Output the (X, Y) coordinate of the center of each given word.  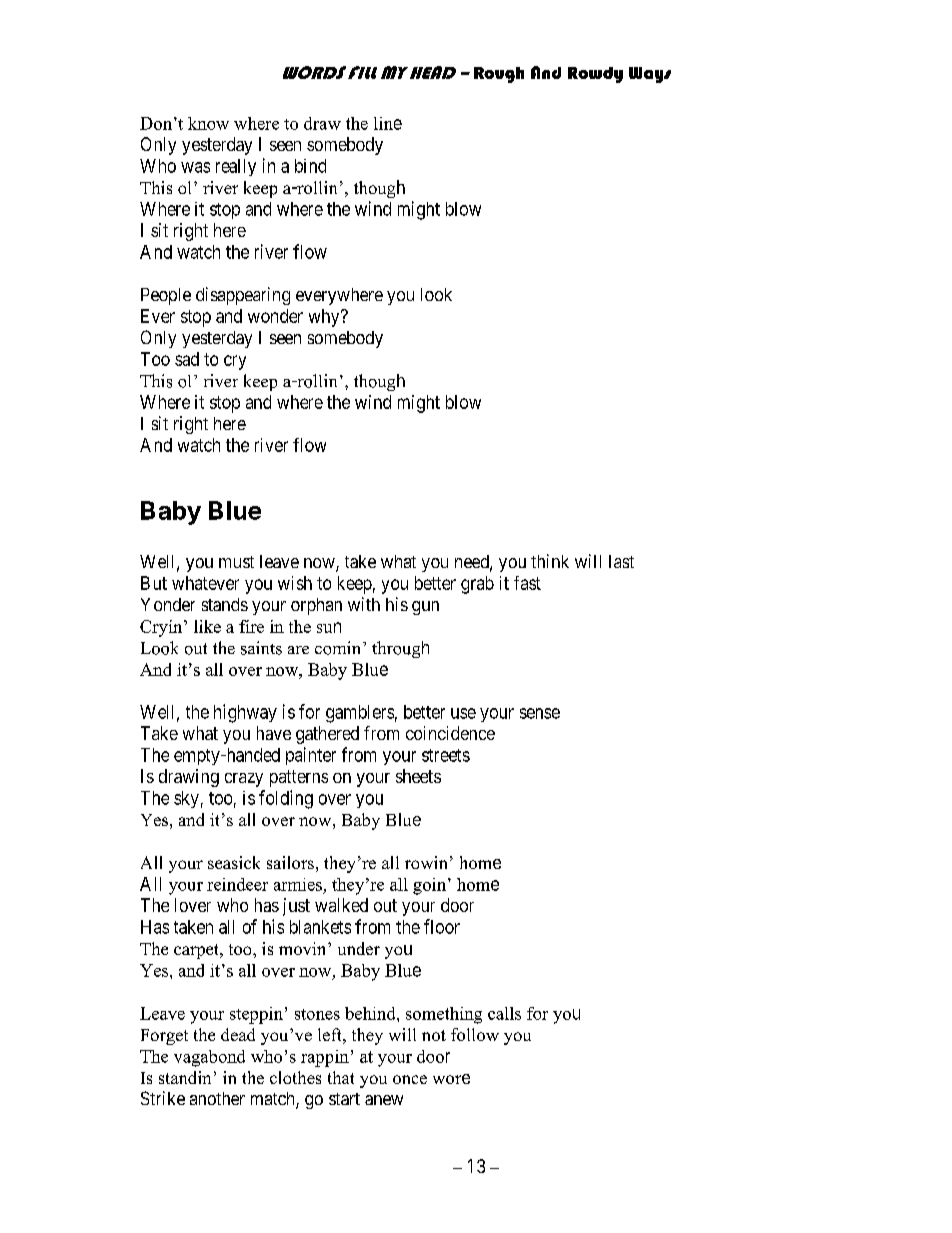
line (388, 123)
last (621, 561)
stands (225, 604)
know (208, 123)
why (325, 318)
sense (540, 713)
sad (187, 359)
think (550, 561)
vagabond (209, 1058)
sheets (418, 776)
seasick (234, 862)
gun (425, 608)
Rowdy (595, 75)
